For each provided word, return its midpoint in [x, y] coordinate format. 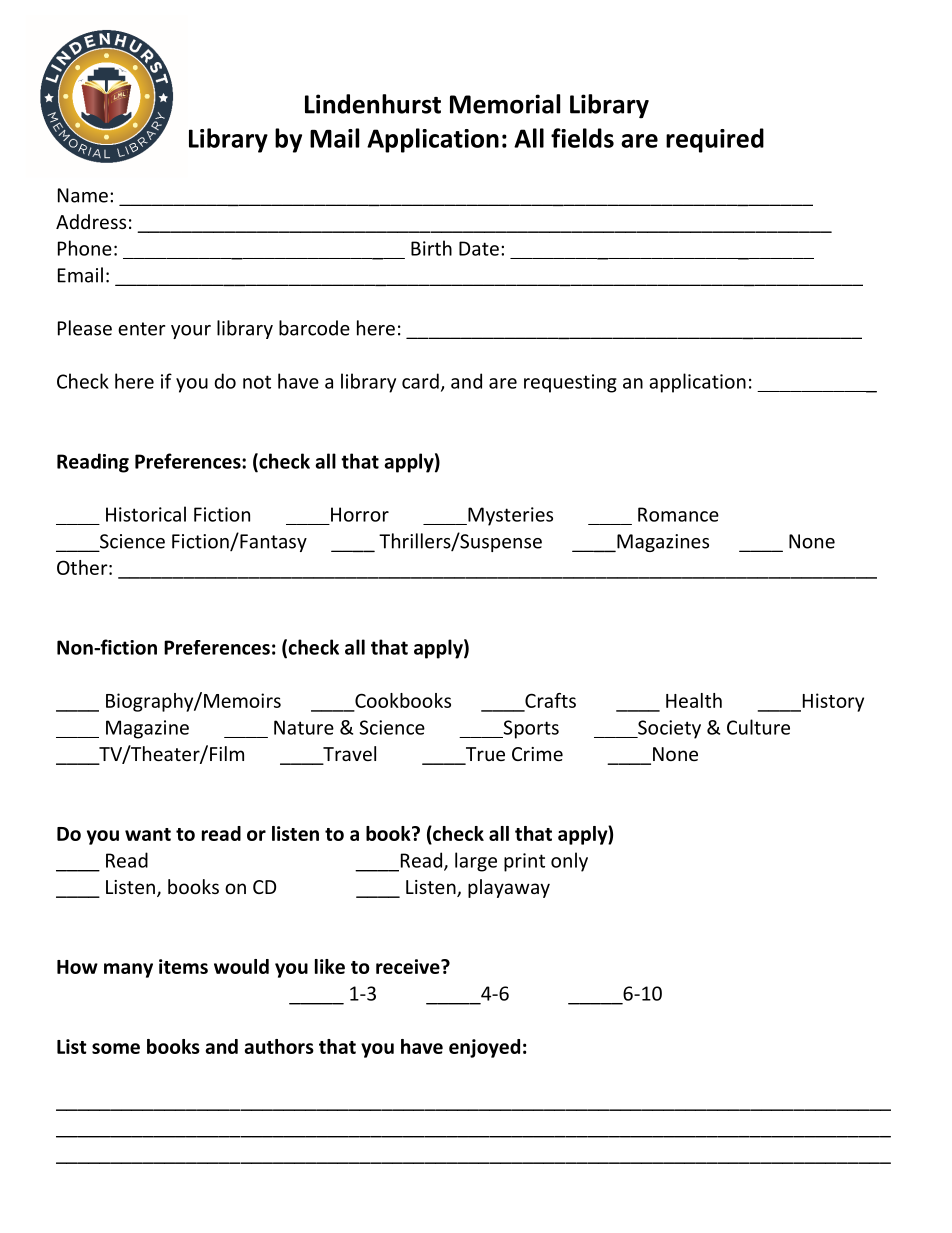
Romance [678, 514]
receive [409, 966]
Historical [146, 514]
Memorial [505, 104]
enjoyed [484, 1048]
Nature [304, 727]
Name [83, 195]
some [116, 1048]
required [715, 140]
